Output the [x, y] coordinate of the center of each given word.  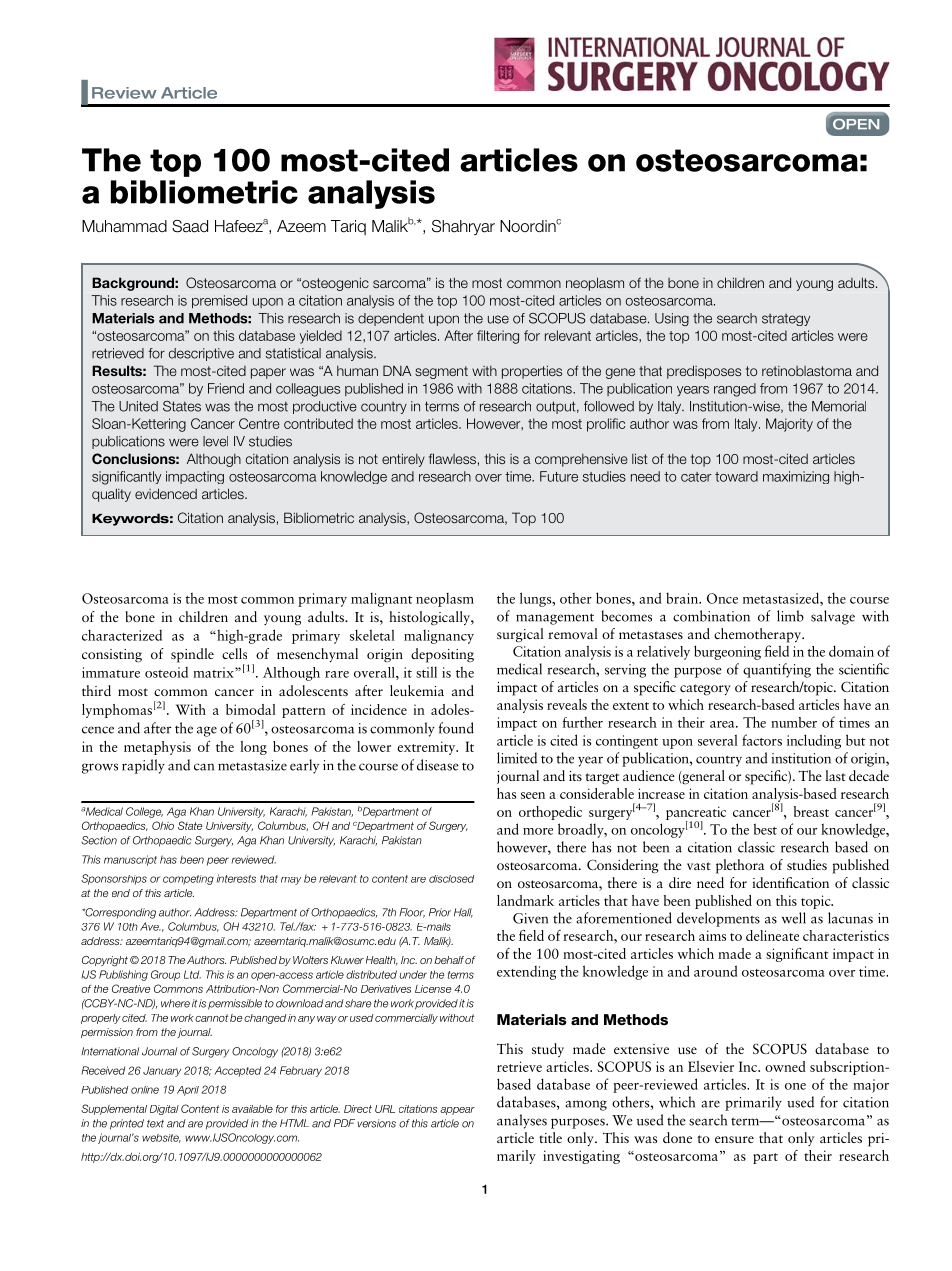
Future [559, 476]
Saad [190, 226]
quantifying [777, 670]
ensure [734, 1139]
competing [188, 880]
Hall [463, 913]
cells [234, 653]
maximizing [796, 477]
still [426, 672]
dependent [391, 319]
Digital [164, 1110]
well [794, 918]
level [215, 441]
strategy [786, 319]
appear [457, 1111]
